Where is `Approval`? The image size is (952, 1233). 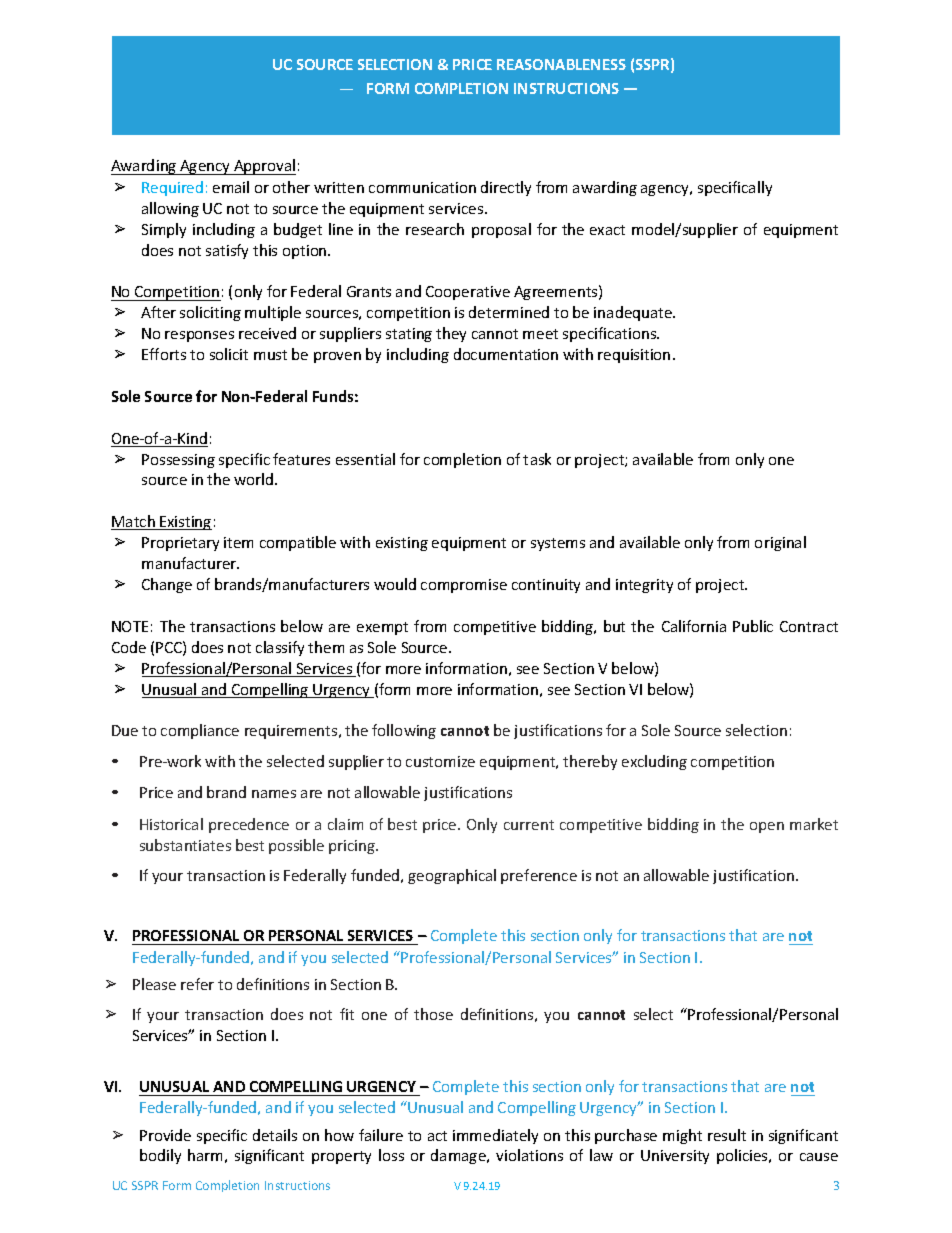 Approval is located at coordinates (264, 167).
